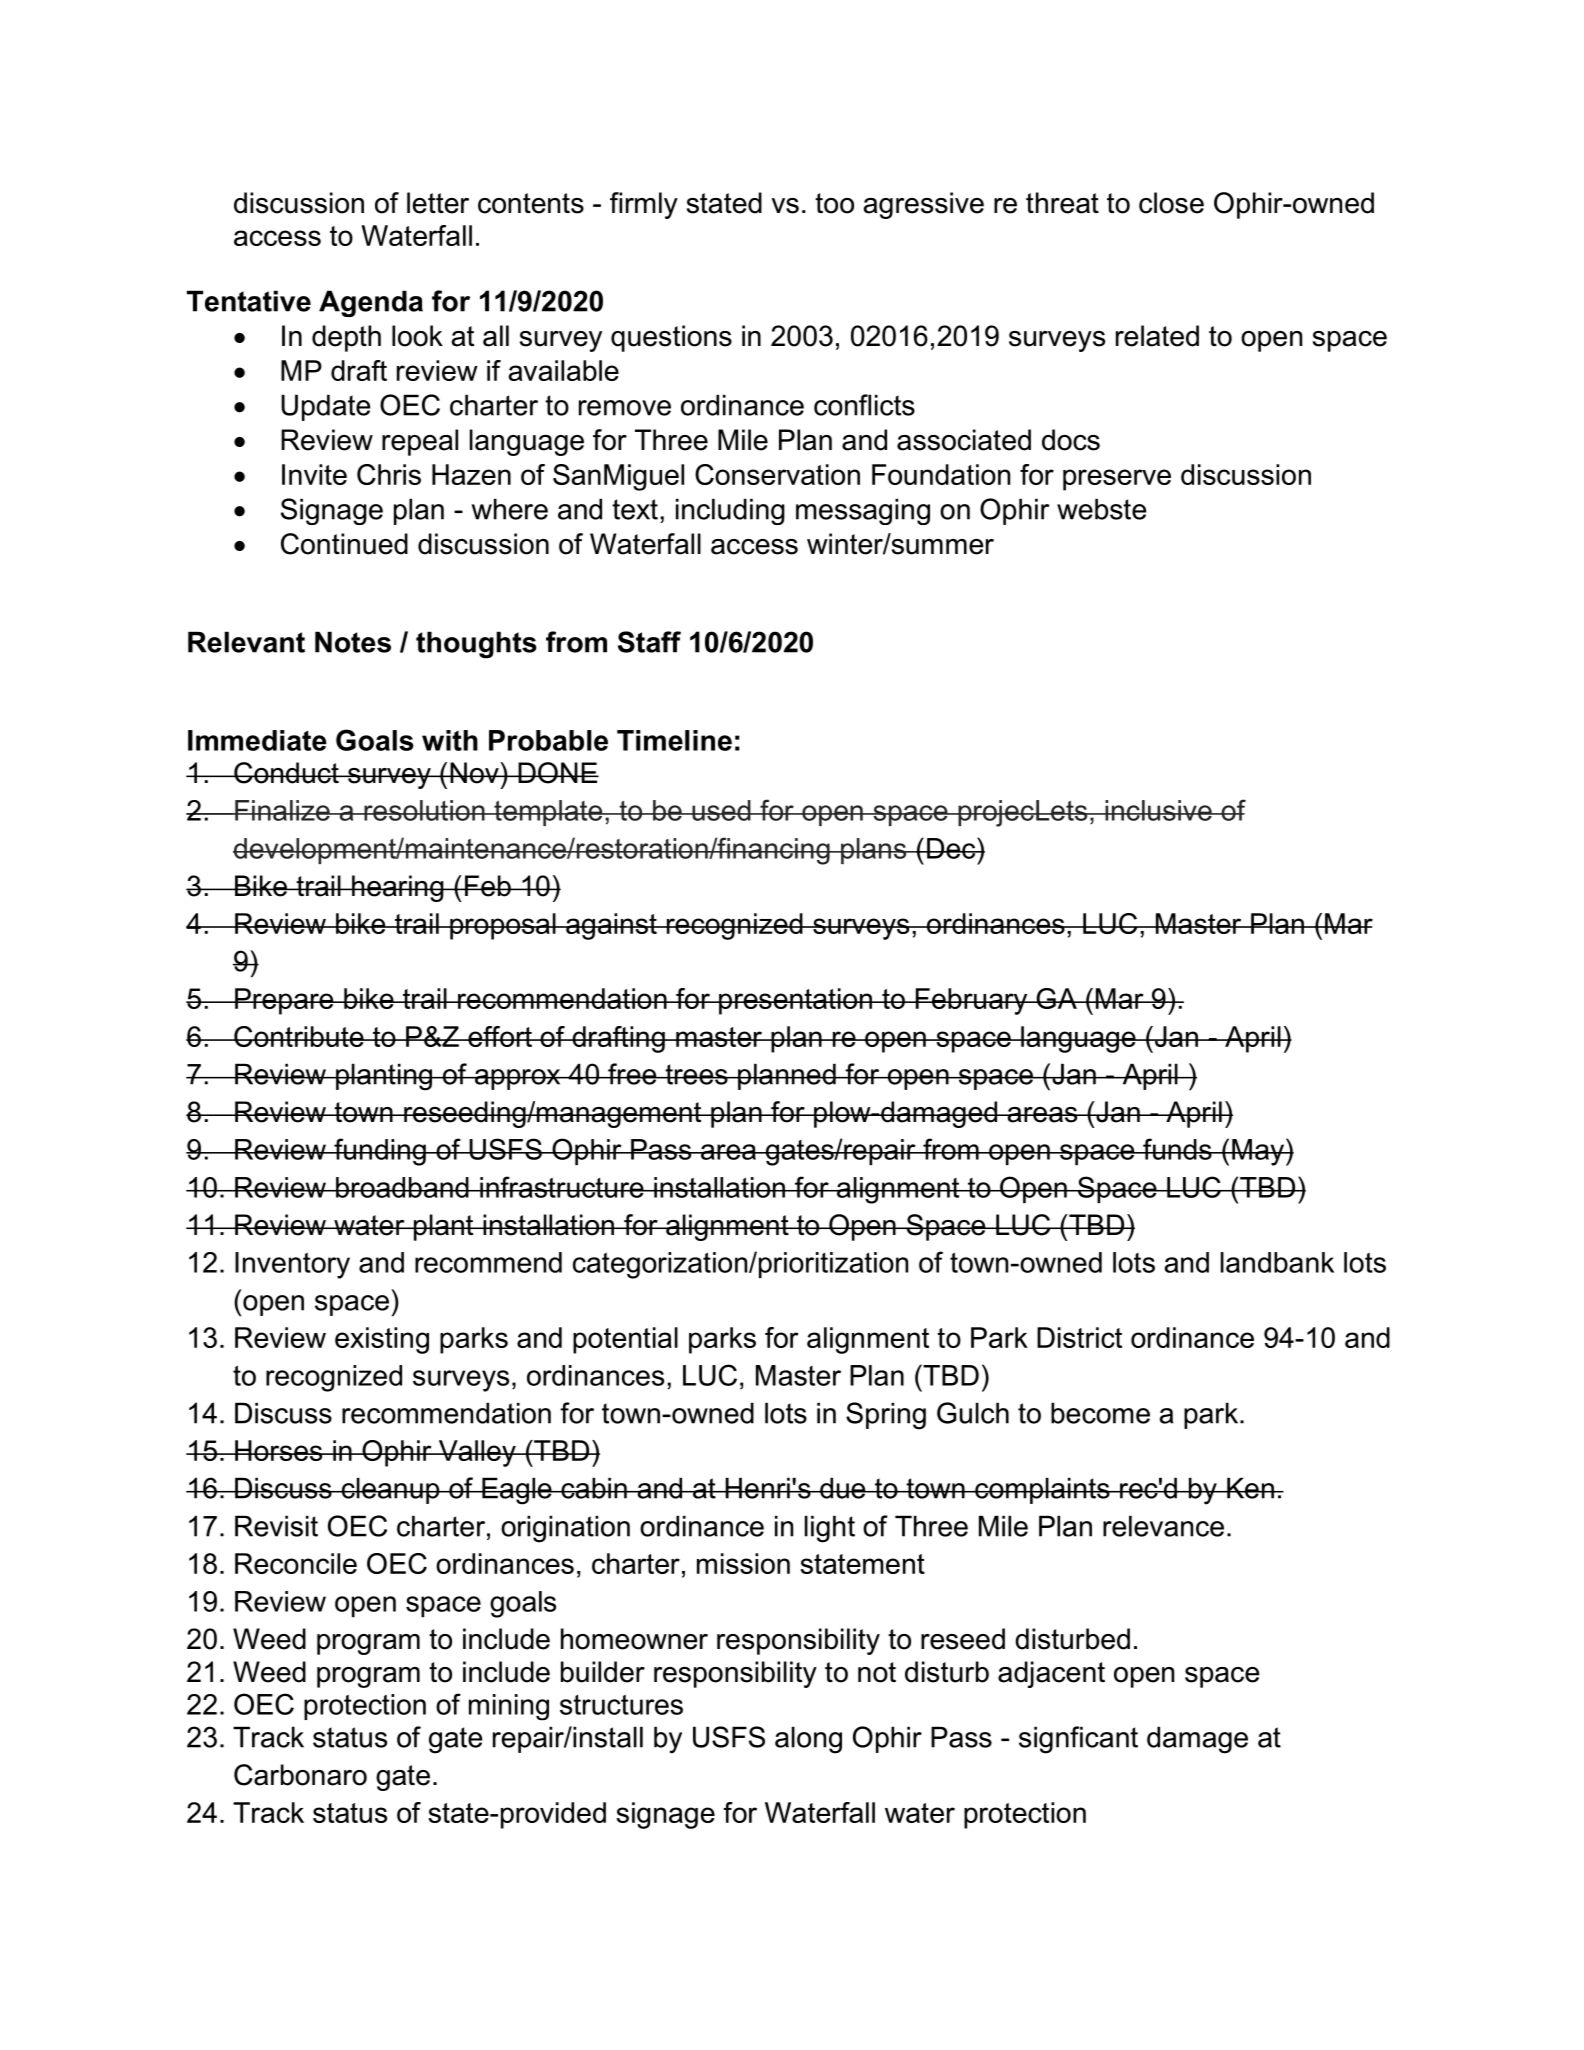 The height and width of the page is (2050, 1584). I want to click on presentation, so click(795, 1001).
